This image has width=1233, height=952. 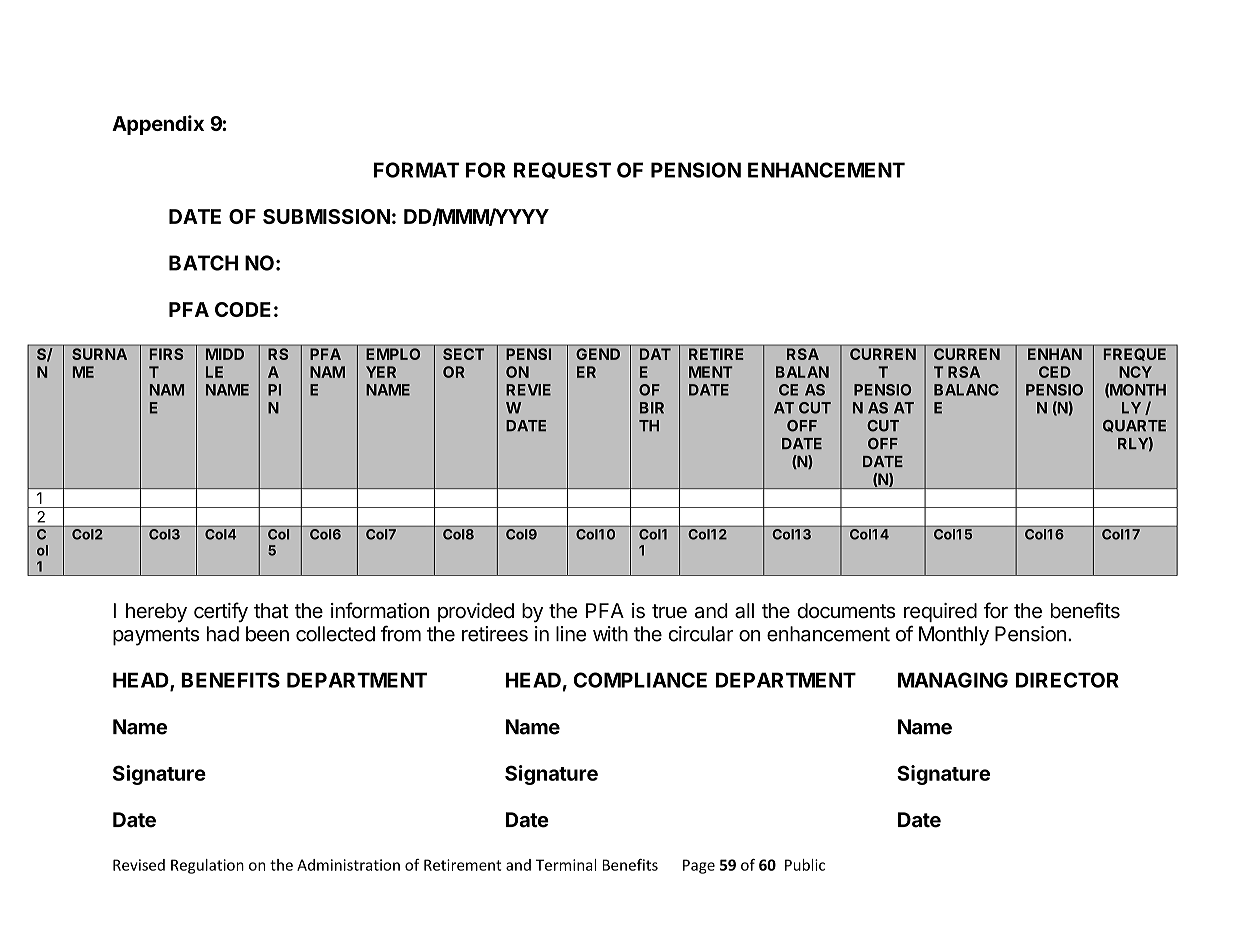 I want to click on CED, so click(x=1055, y=372).
